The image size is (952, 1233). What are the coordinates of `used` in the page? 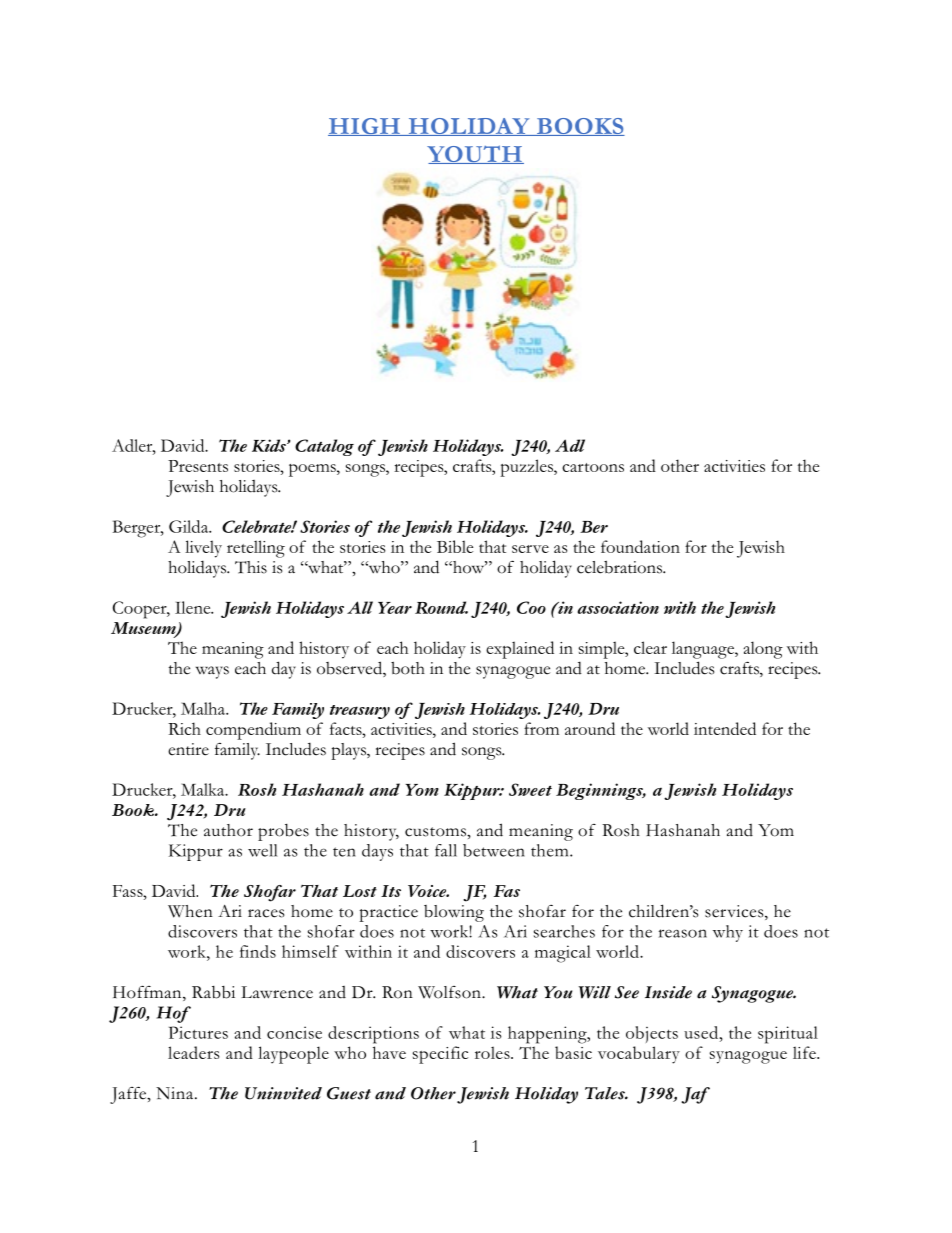 It's located at (702, 1032).
